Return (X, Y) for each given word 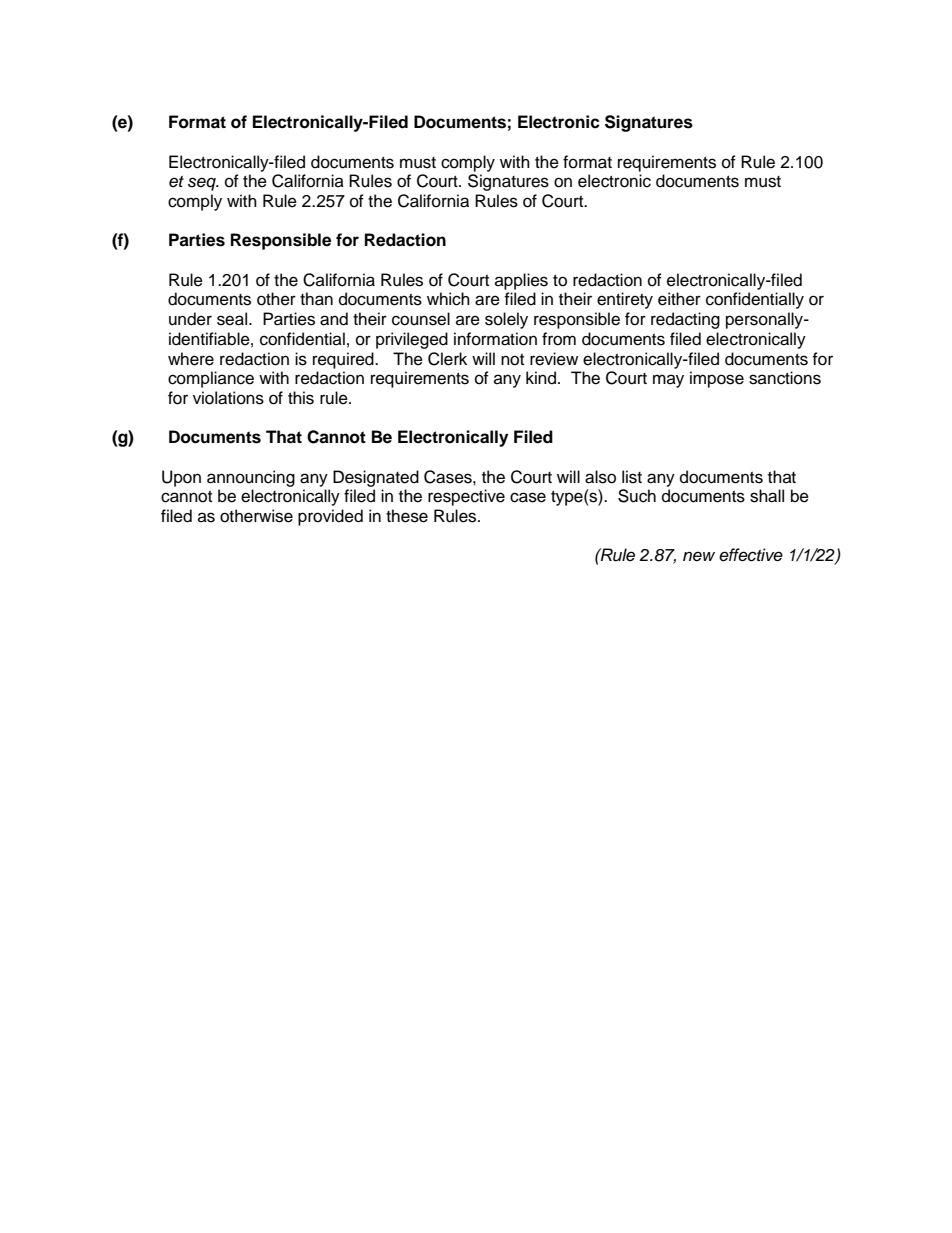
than (316, 299)
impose (717, 379)
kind (541, 378)
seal (232, 319)
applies (521, 281)
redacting (685, 320)
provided (330, 517)
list (632, 477)
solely (506, 320)
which (448, 299)
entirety (625, 300)
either (679, 299)
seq (203, 184)
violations (228, 398)
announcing (251, 478)
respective (466, 497)
